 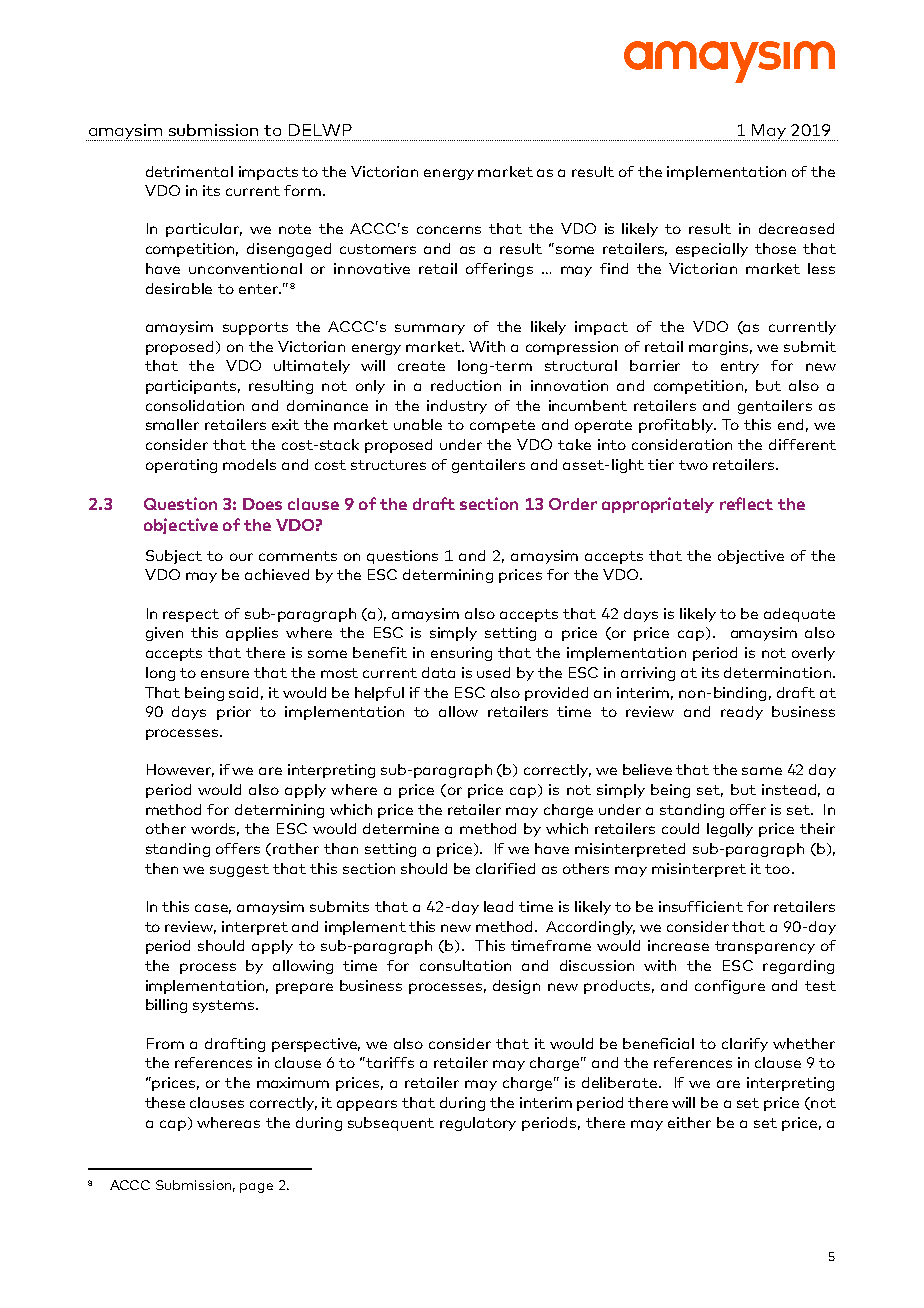 What do you see at coordinates (505, 868) in the image?
I see `clarified` at bounding box center [505, 868].
